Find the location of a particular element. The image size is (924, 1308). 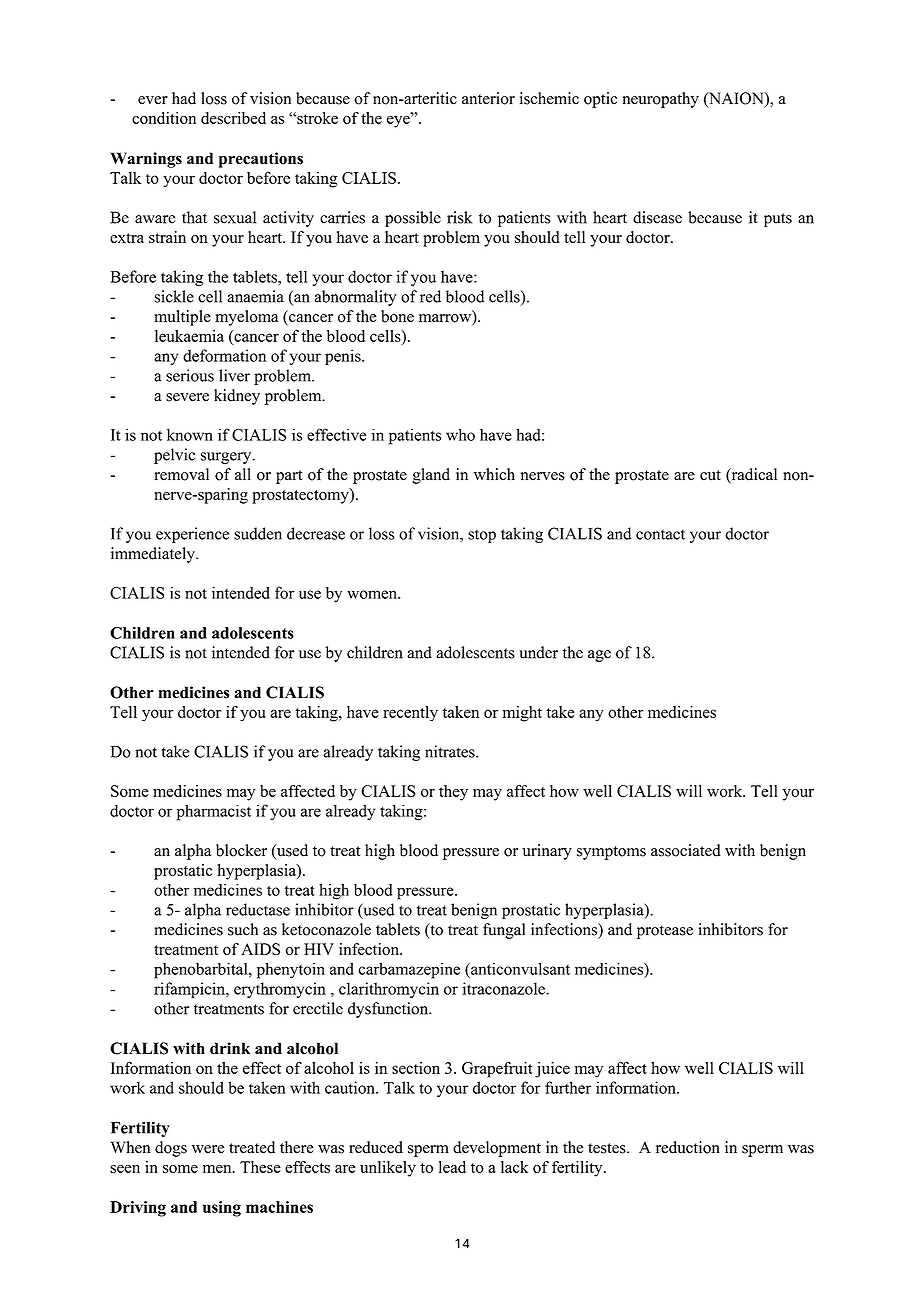

were is located at coordinates (208, 1149).
